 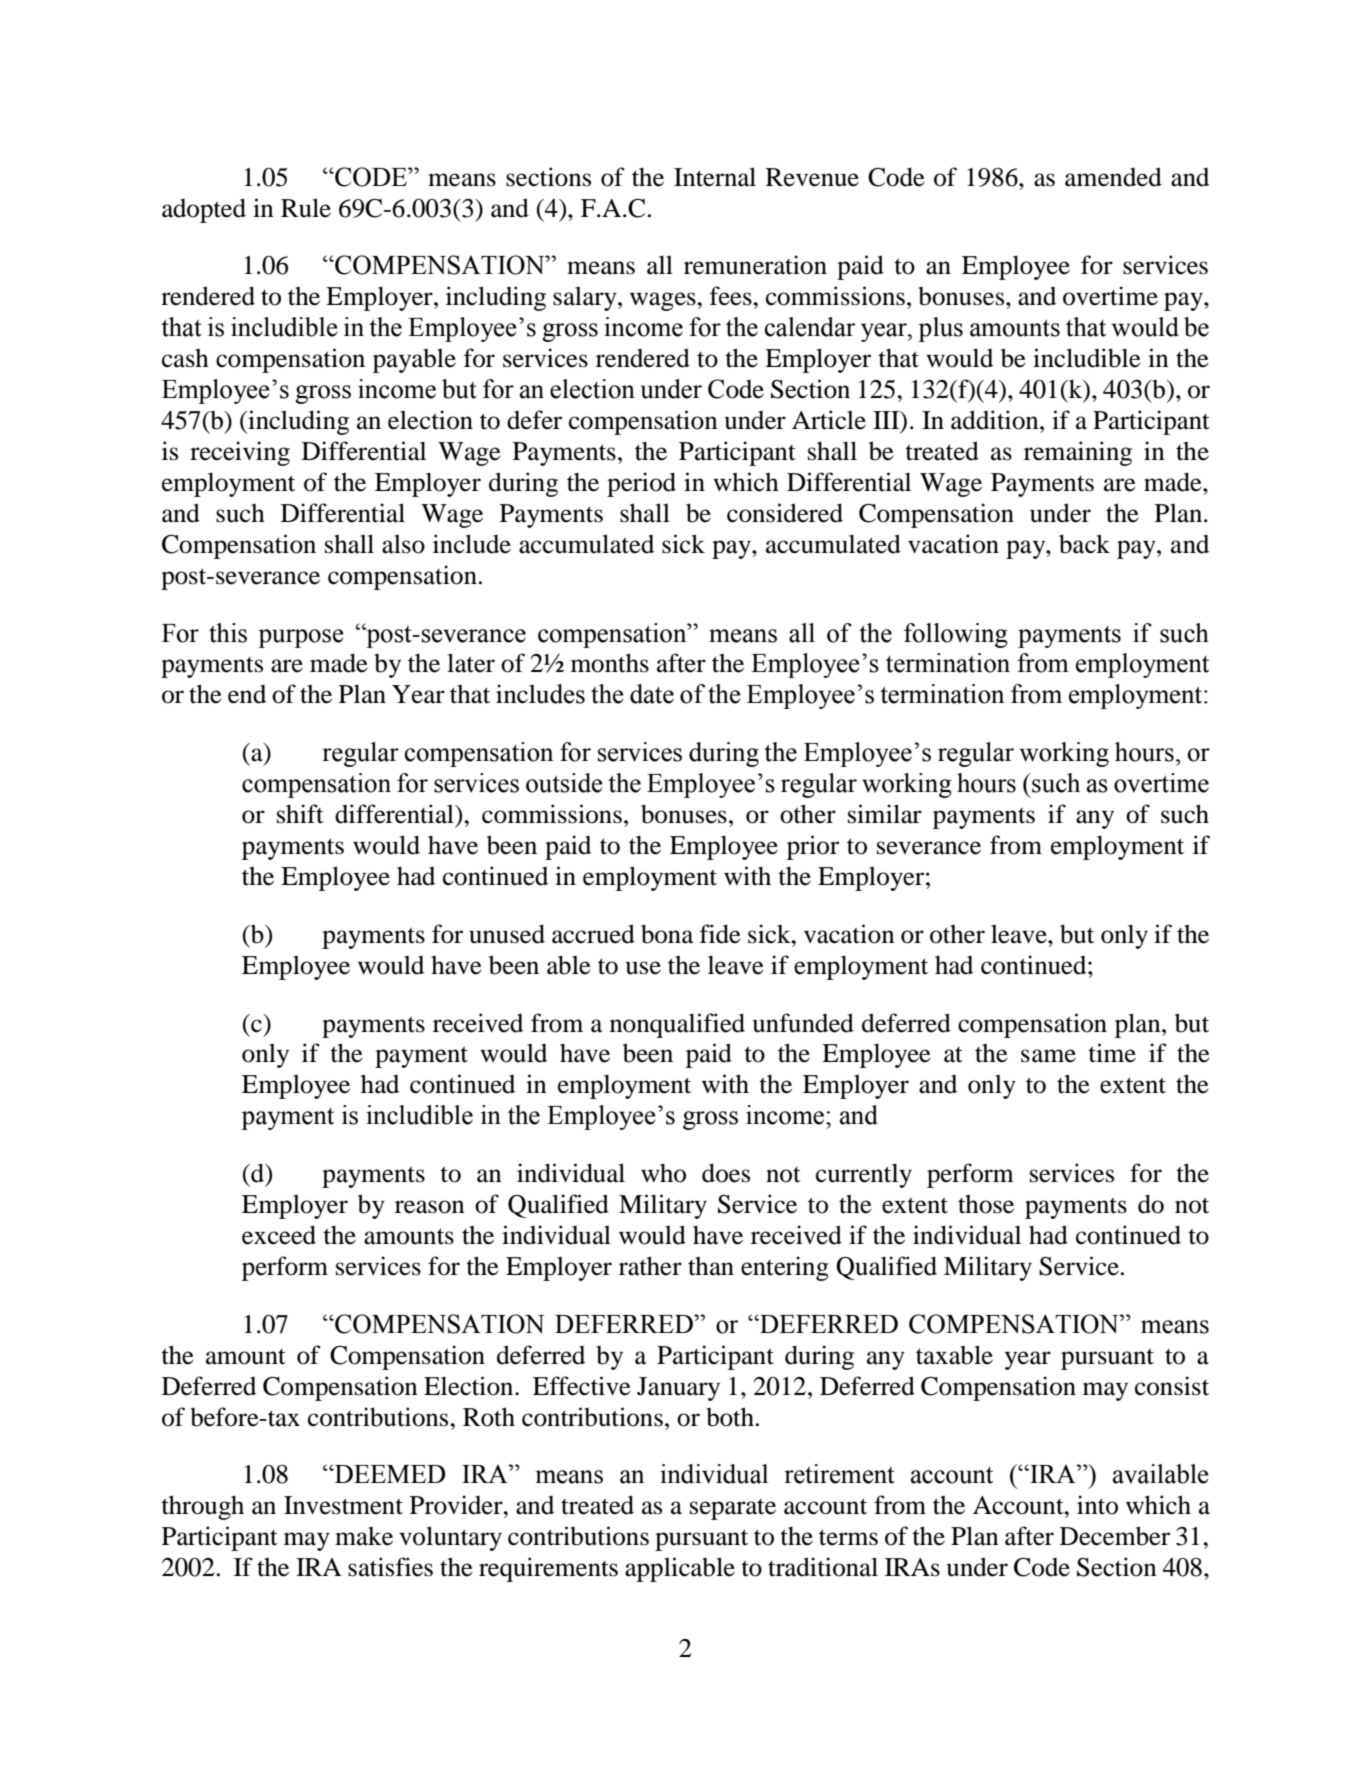 I want to click on bona, so click(x=667, y=934).
